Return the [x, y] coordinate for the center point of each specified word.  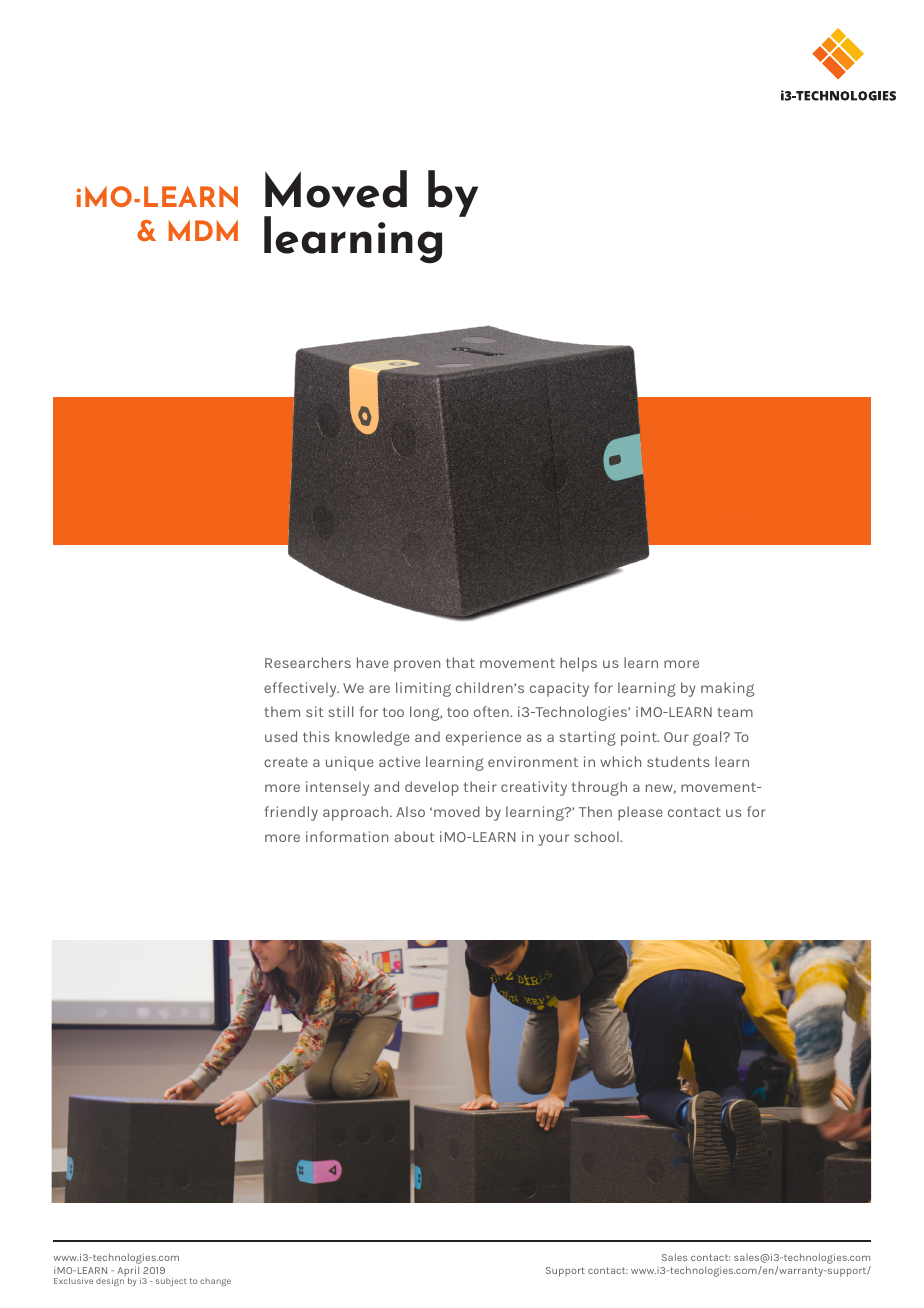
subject [171, 1282]
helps [578, 664]
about [414, 836]
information [347, 836]
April [129, 1272]
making [727, 689]
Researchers [308, 662]
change [215, 1282]
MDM [203, 230]
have [373, 662]
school [597, 836]
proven [417, 666]
